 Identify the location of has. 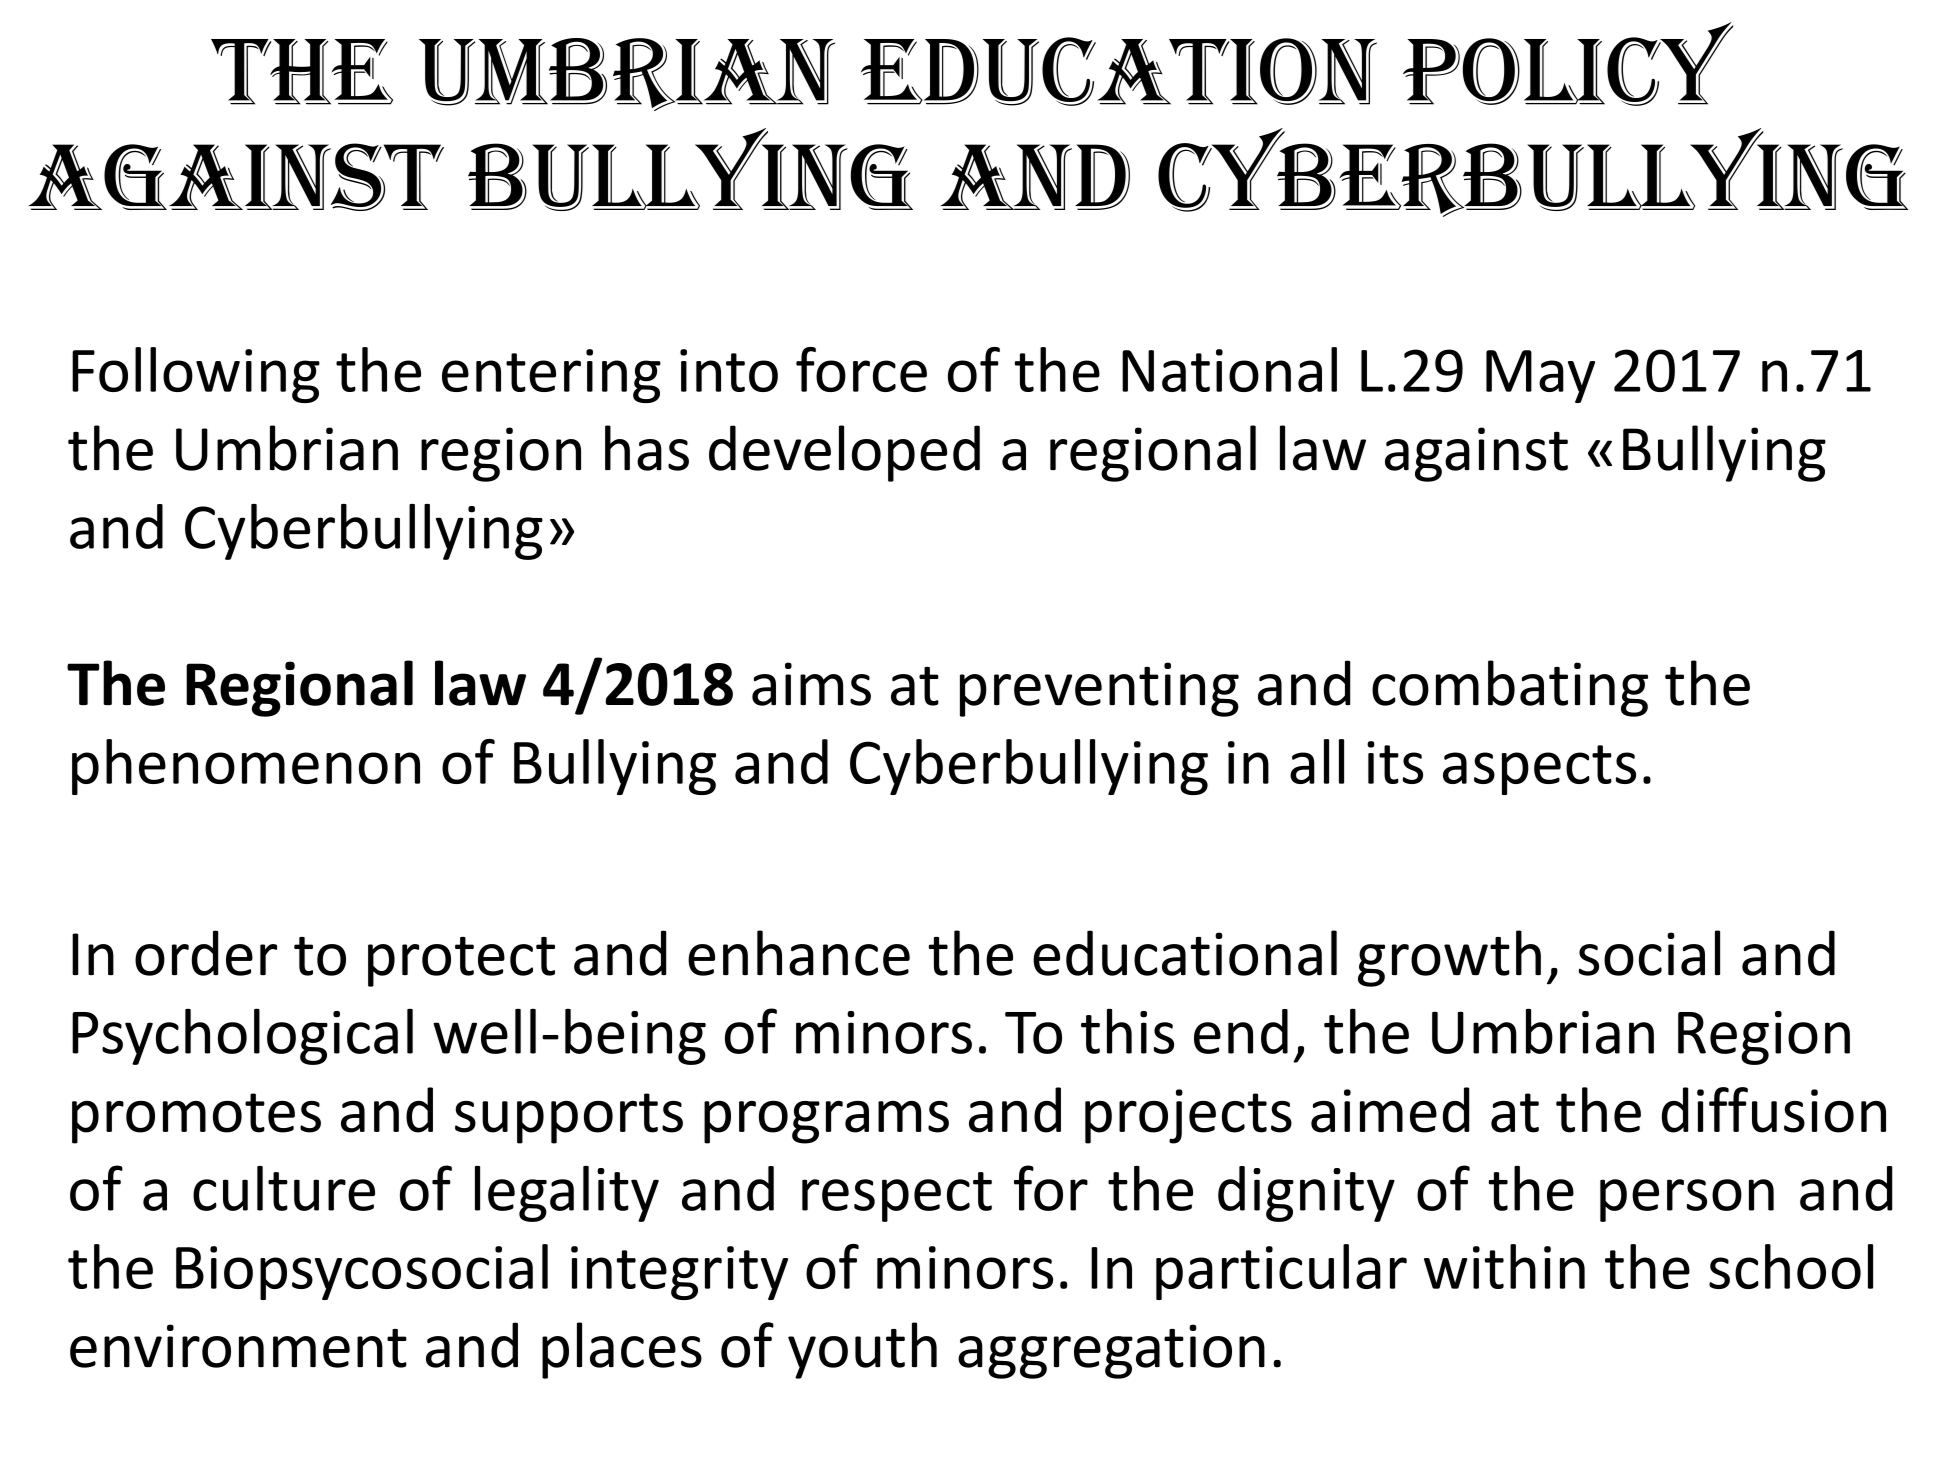
(647, 448).
